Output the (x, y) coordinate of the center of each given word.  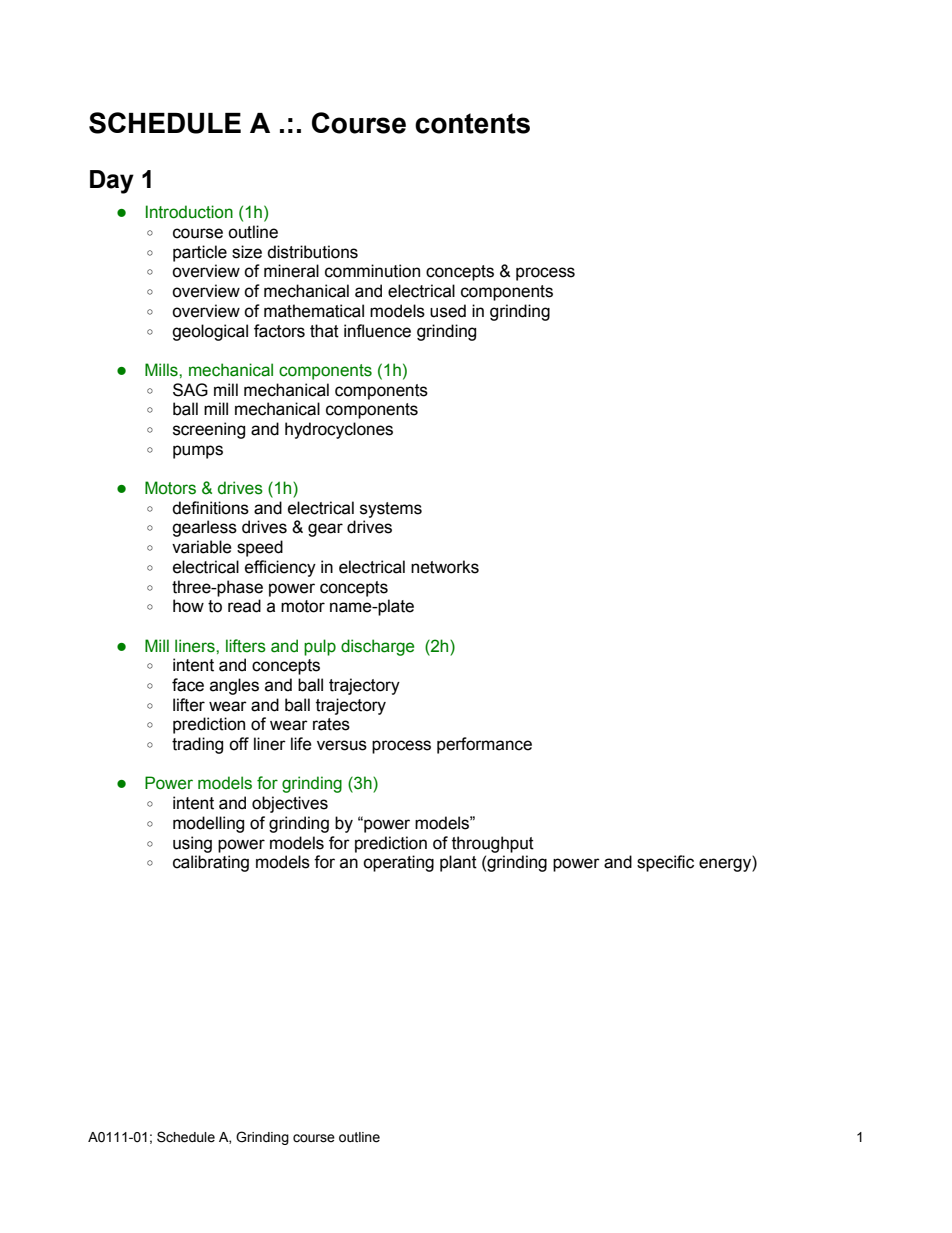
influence (377, 331)
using (192, 844)
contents (472, 123)
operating (398, 863)
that (324, 331)
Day (112, 182)
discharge (377, 647)
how (188, 606)
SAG (190, 390)
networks (445, 567)
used (448, 311)
